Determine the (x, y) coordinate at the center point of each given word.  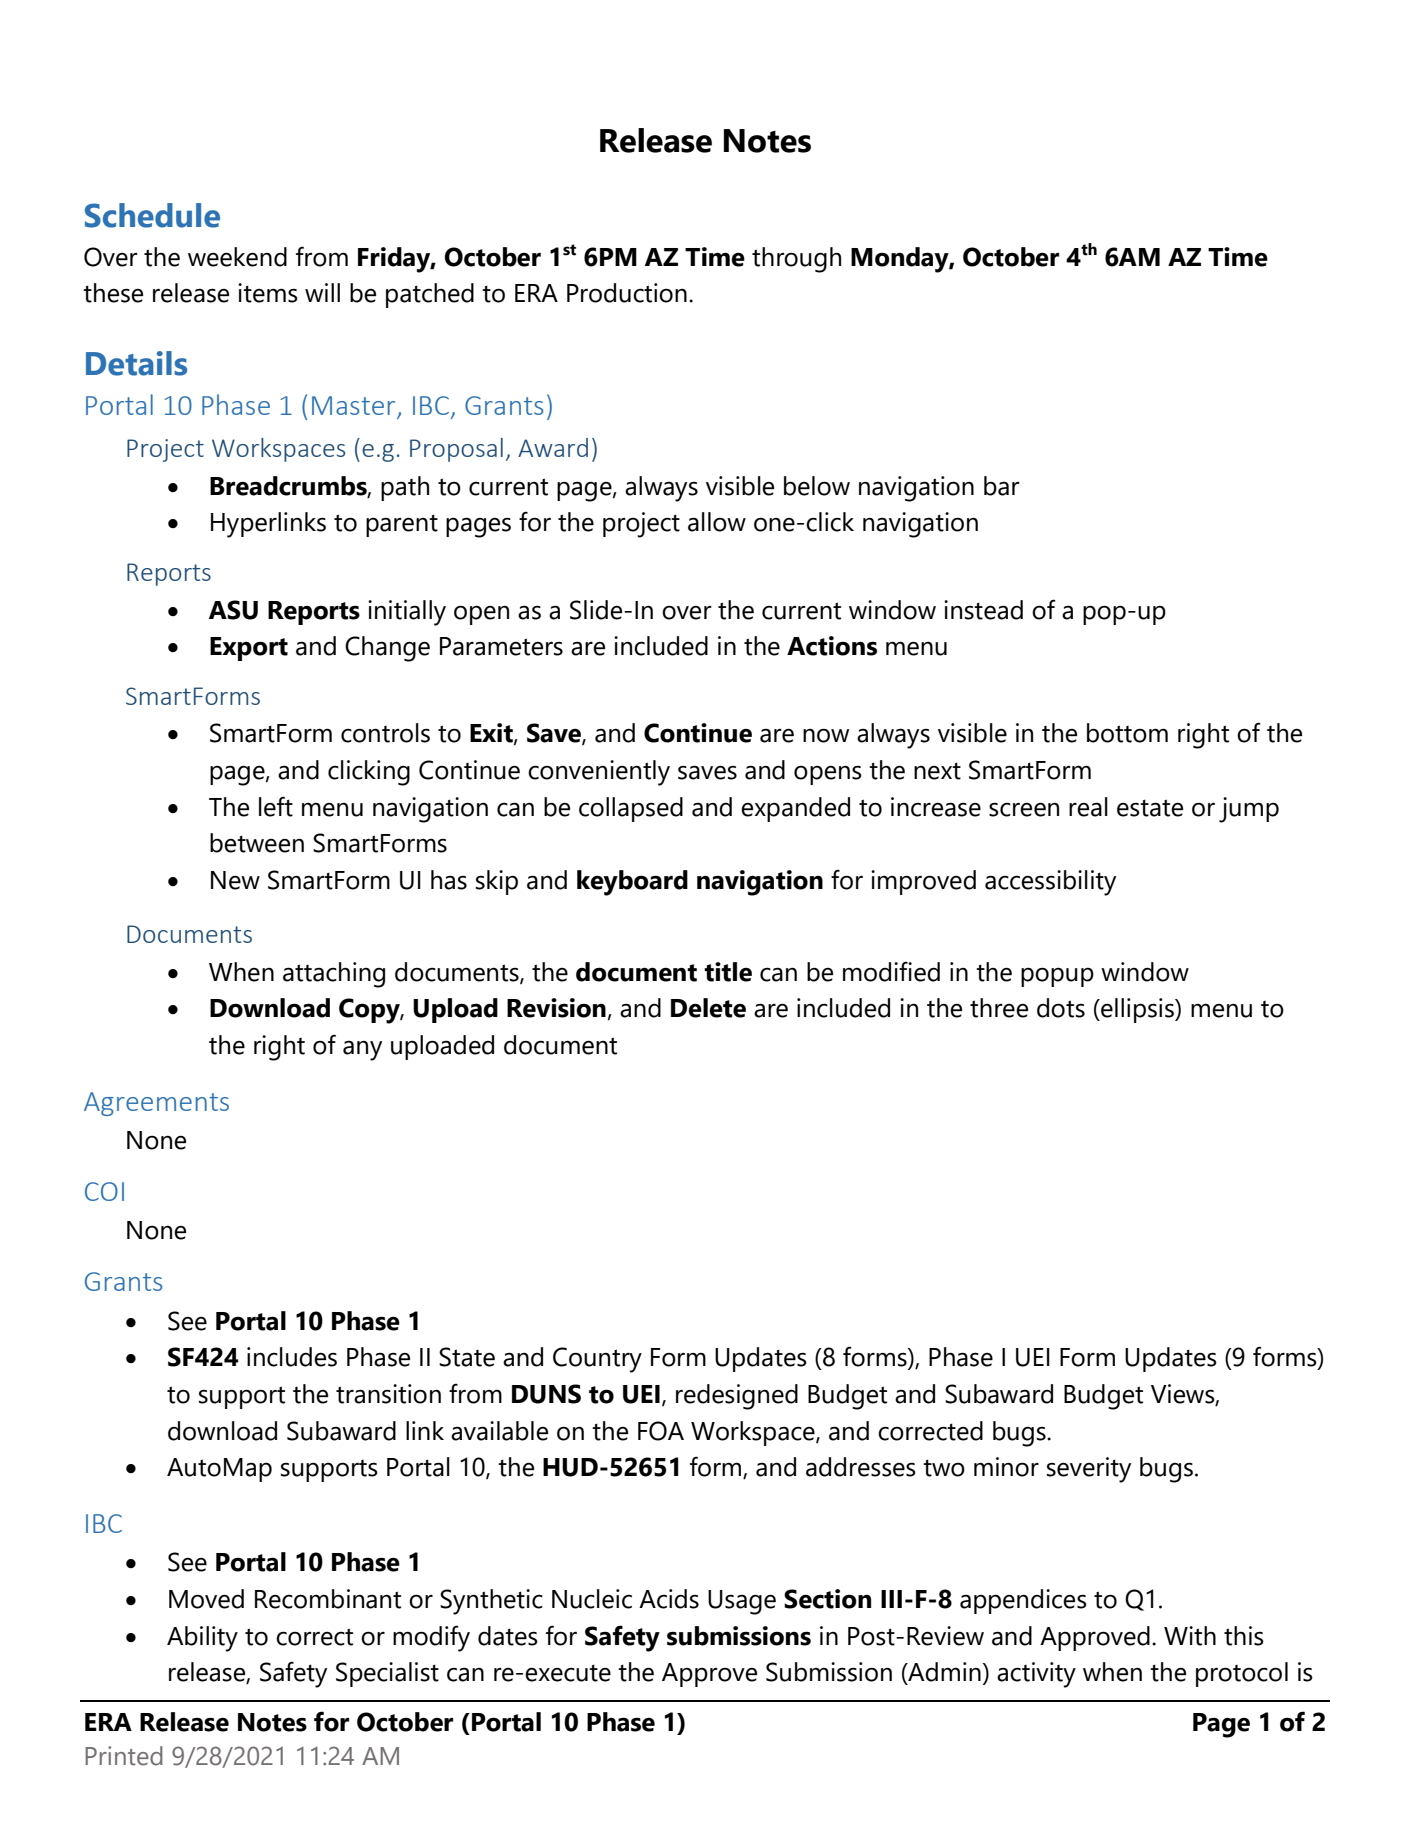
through (796, 260)
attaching (334, 975)
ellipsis (1137, 1010)
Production (627, 293)
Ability (202, 1639)
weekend (237, 257)
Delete (708, 1008)
